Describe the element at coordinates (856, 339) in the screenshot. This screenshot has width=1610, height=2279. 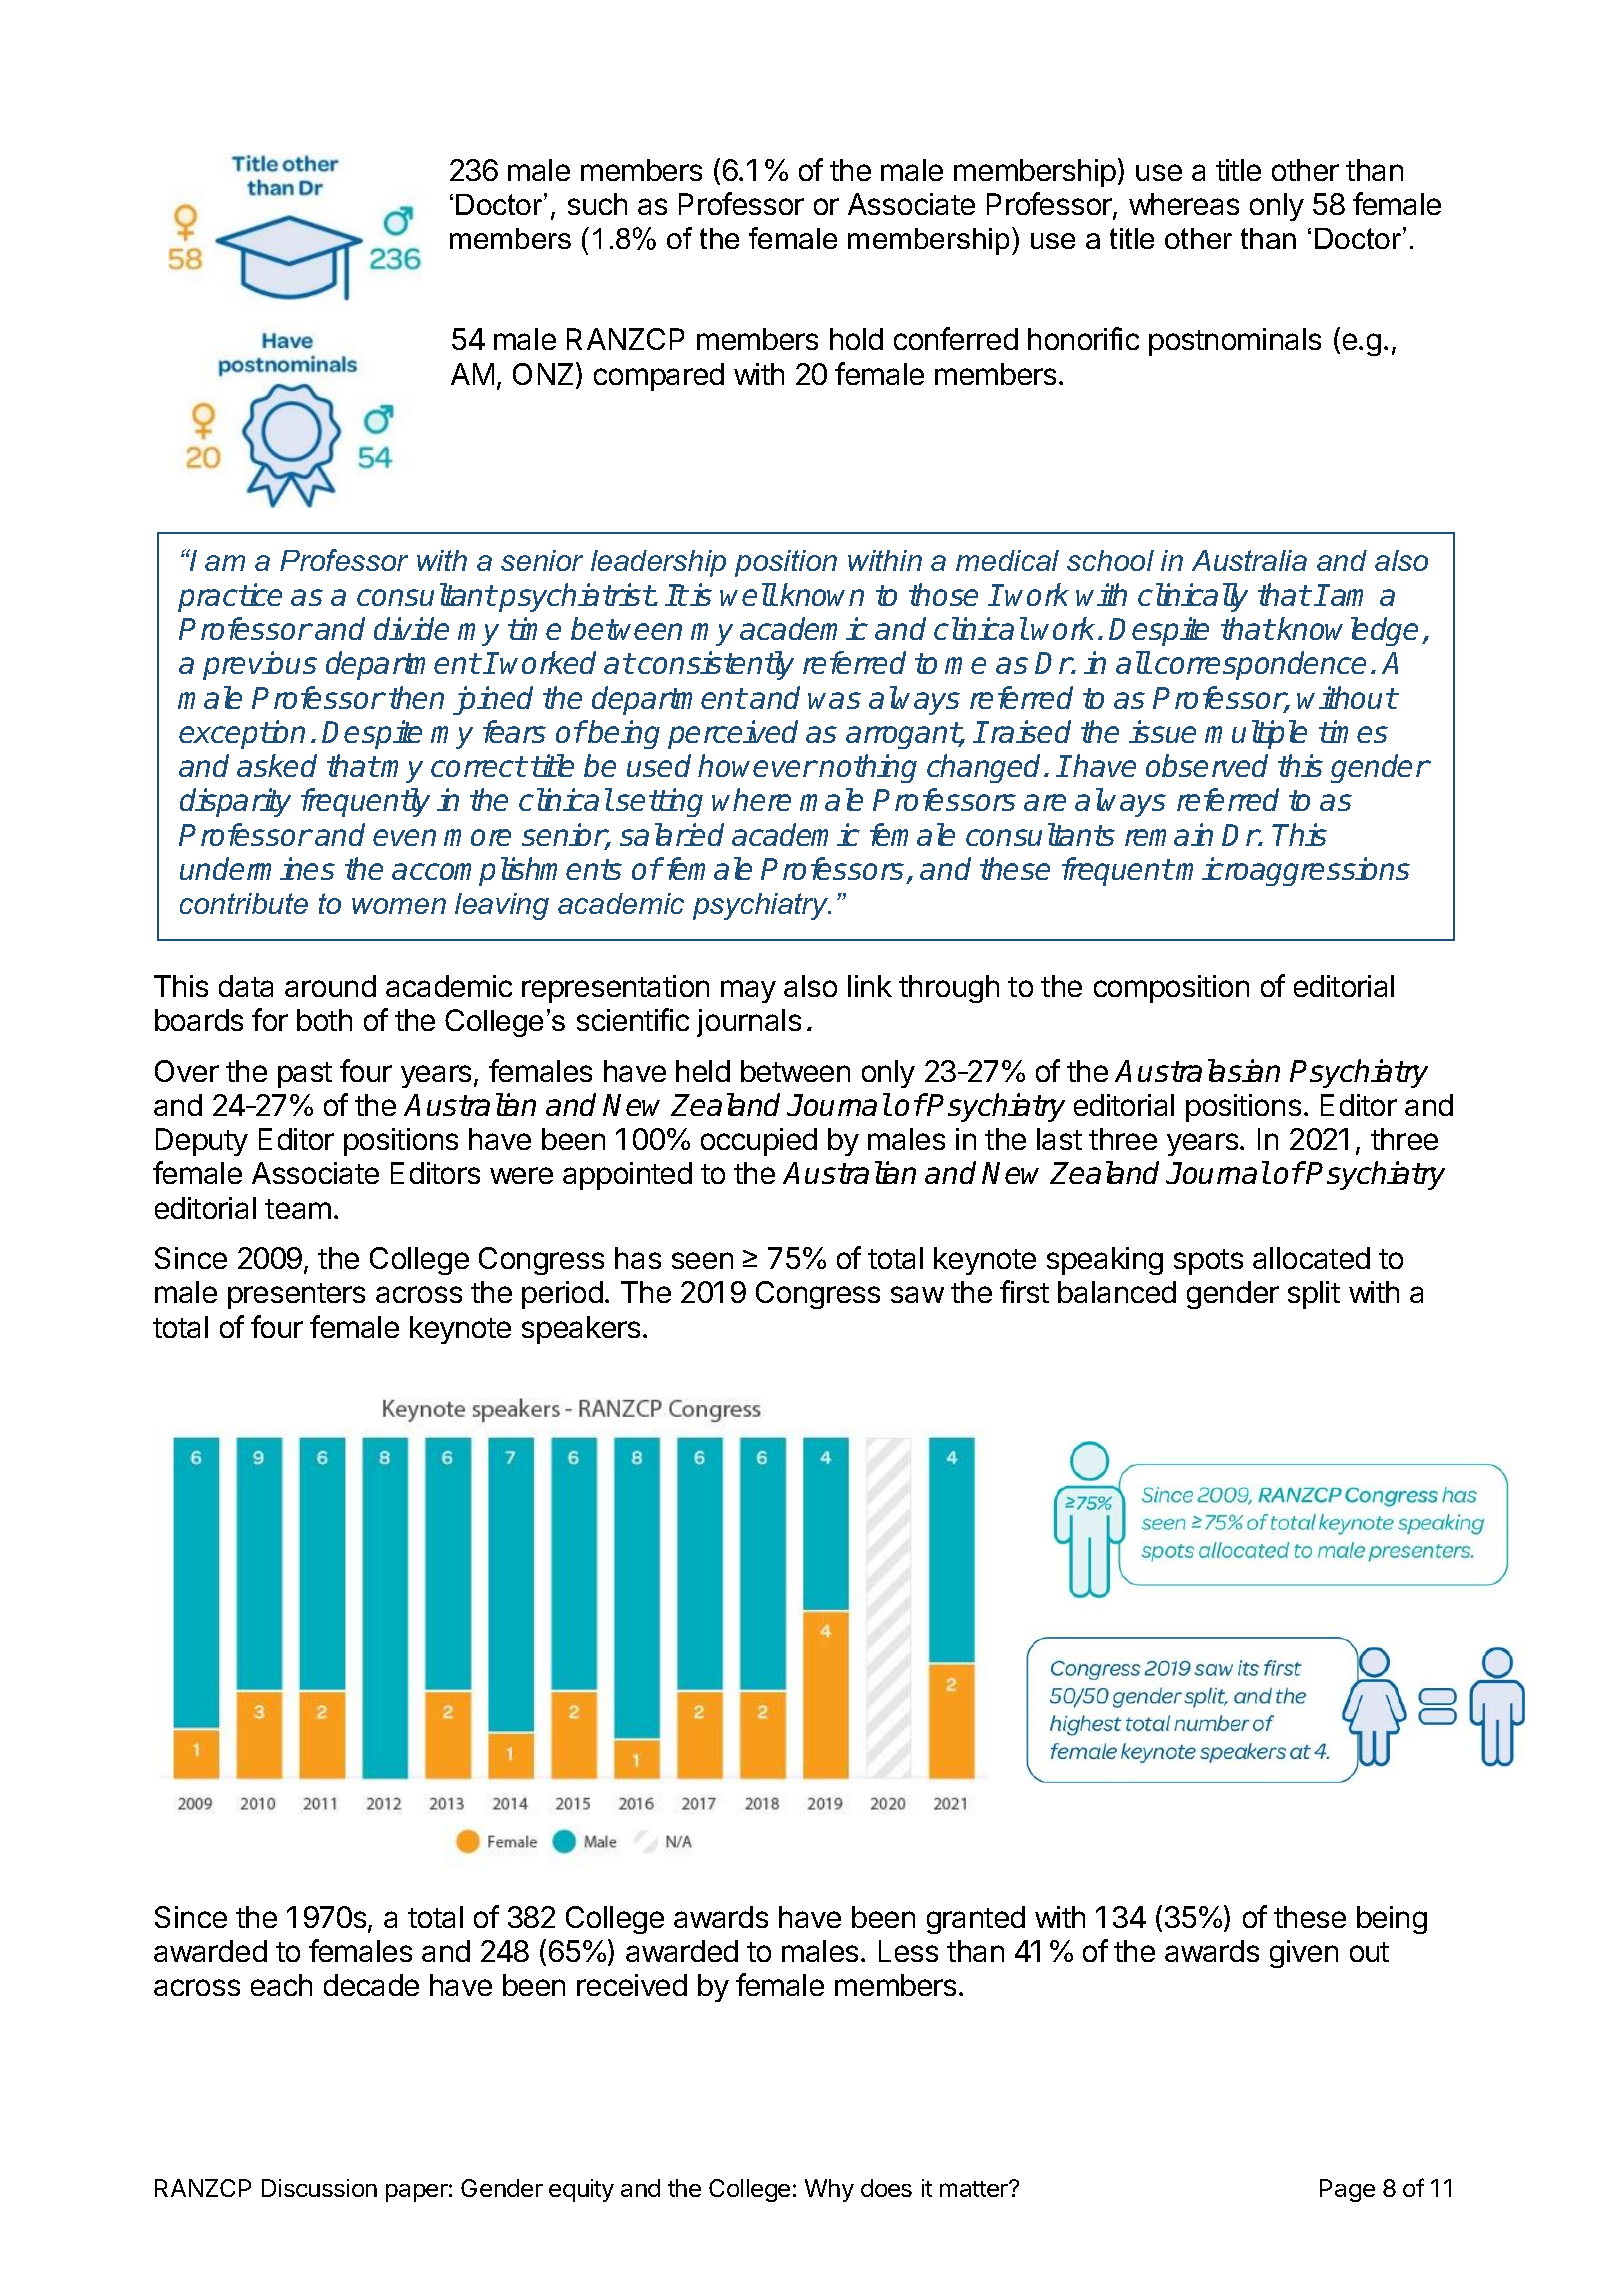
I see `hold` at that location.
